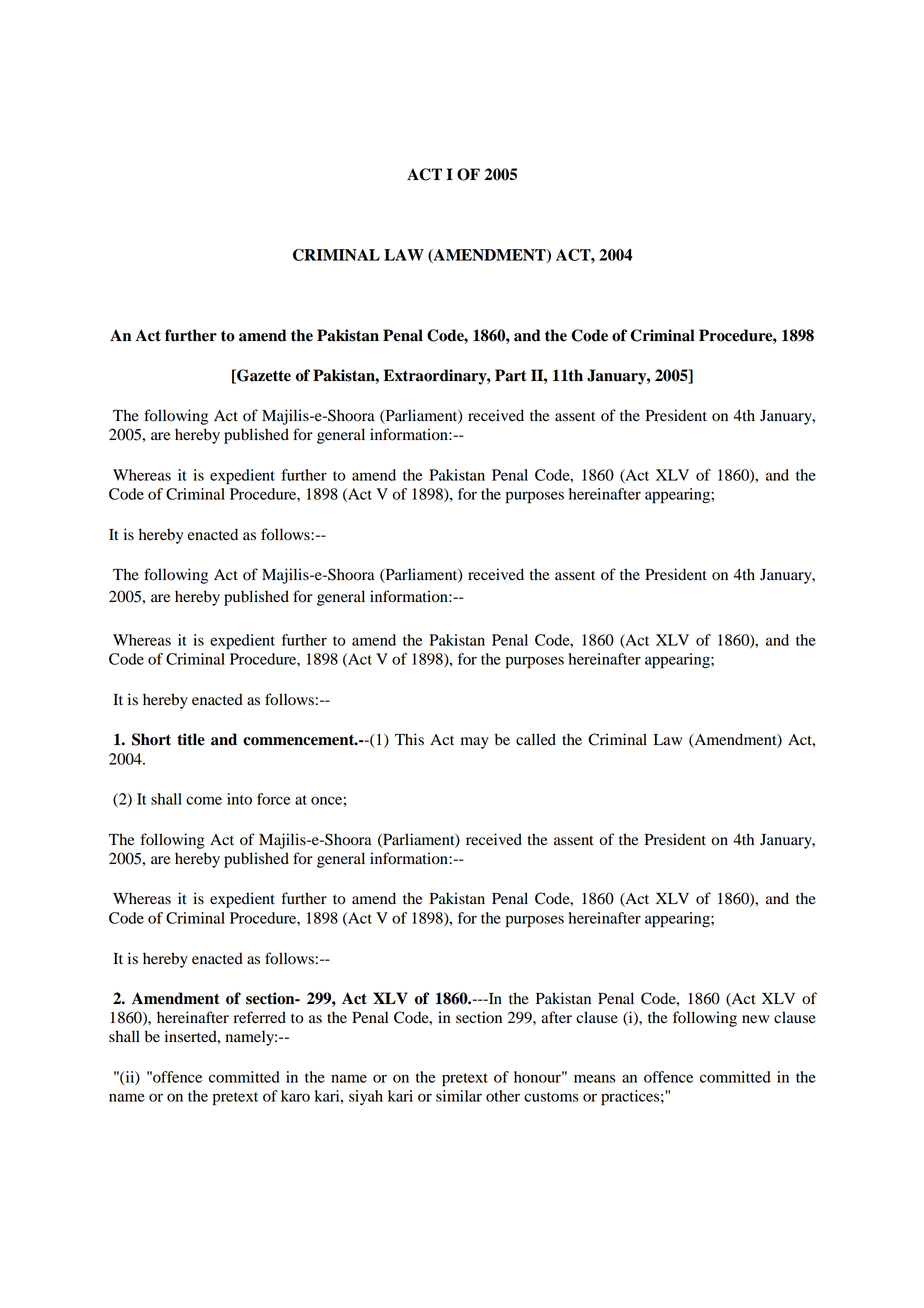  Describe the element at coordinates (503, 1096) in the document. I see `other` at that location.
